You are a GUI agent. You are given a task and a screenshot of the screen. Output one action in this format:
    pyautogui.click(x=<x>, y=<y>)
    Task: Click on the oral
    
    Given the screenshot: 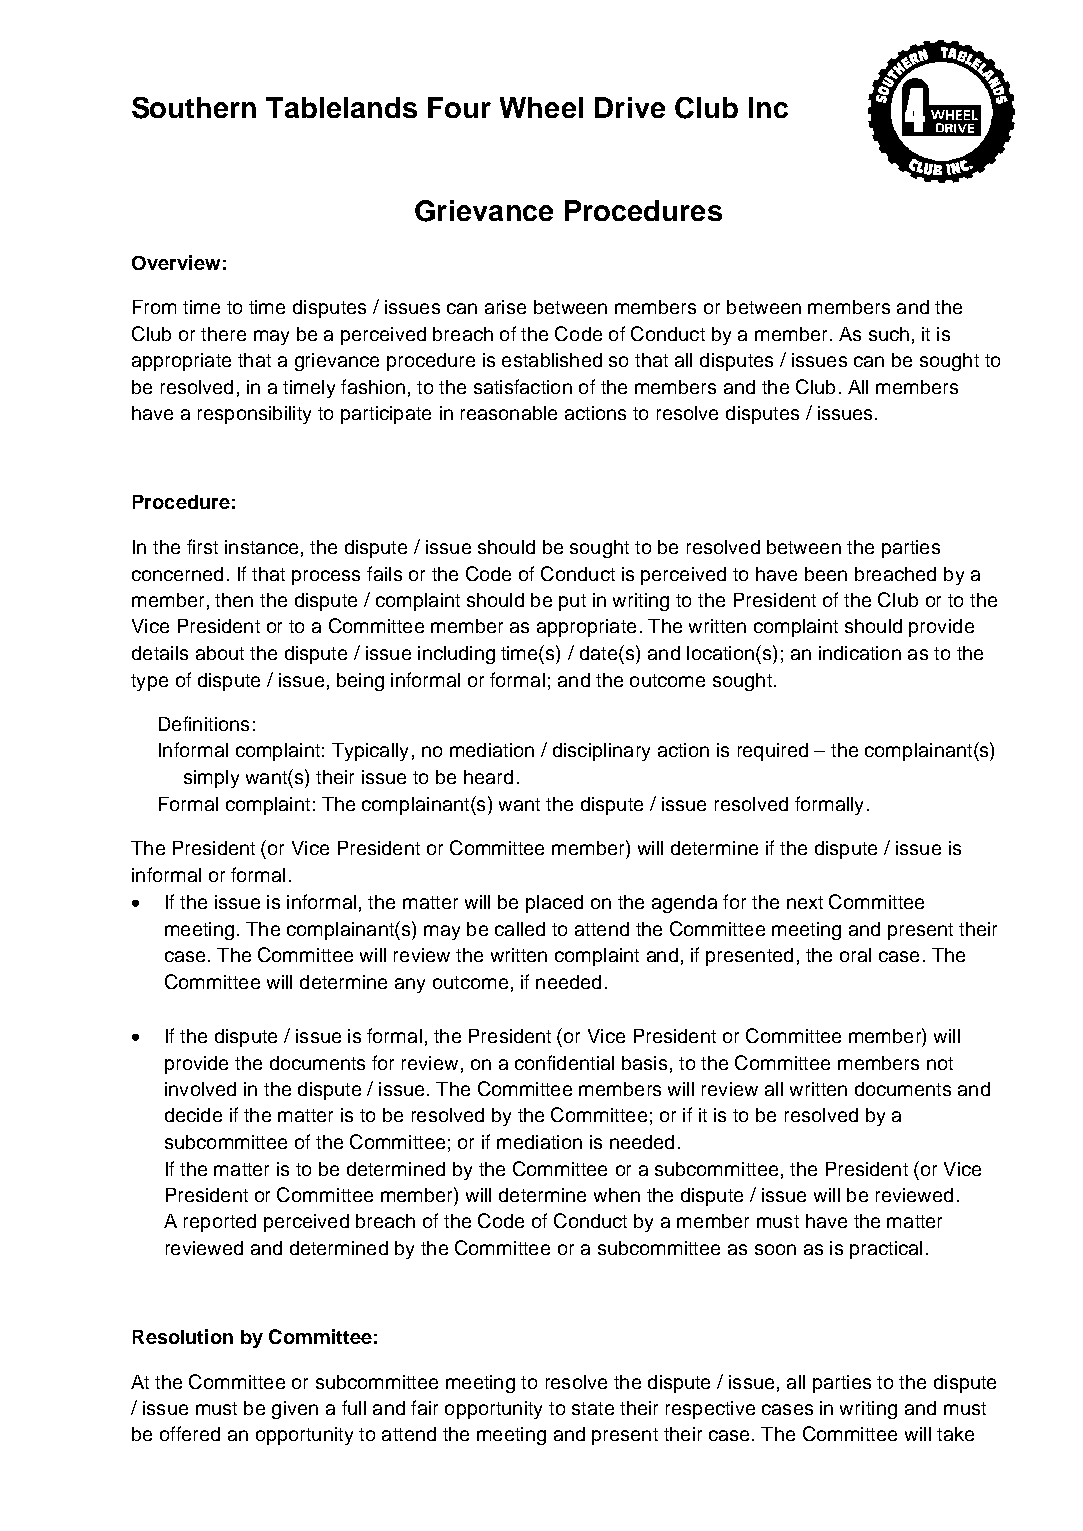 What is the action you would take?
    pyautogui.click(x=855, y=955)
